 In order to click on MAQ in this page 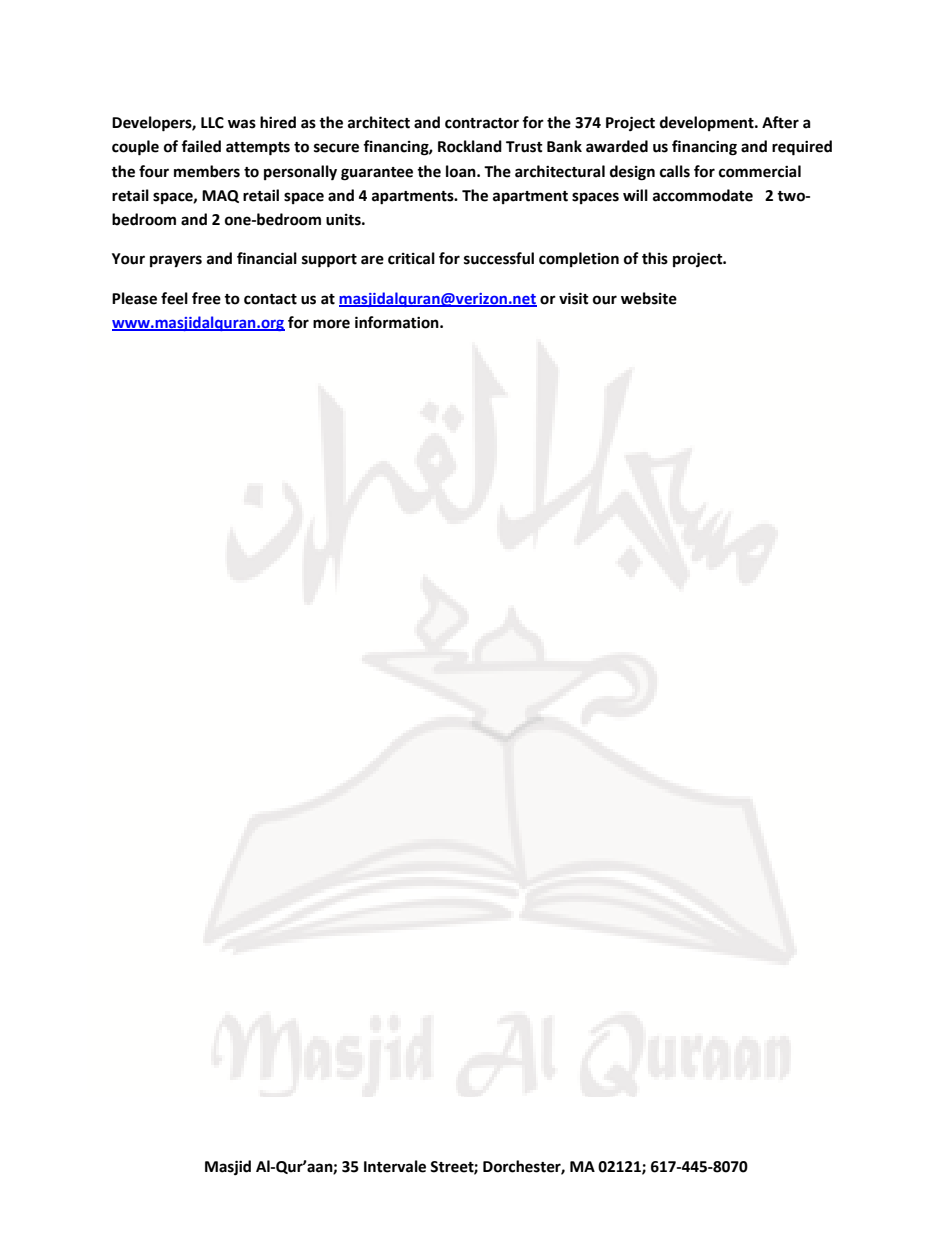, I will do `click(220, 196)`.
